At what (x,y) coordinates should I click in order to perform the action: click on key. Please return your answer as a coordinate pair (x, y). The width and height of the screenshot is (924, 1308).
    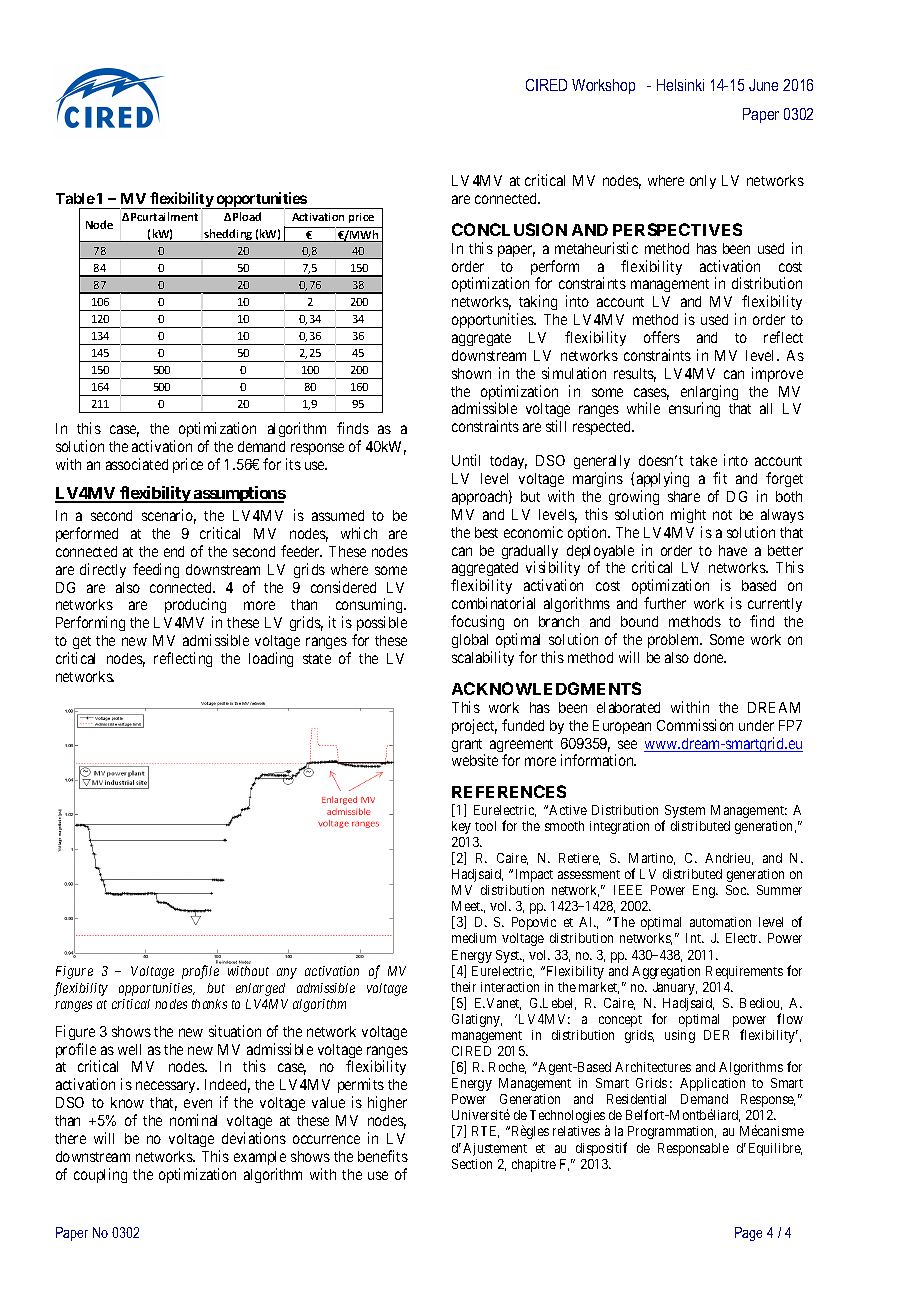
    Looking at the image, I should click on (461, 827).
